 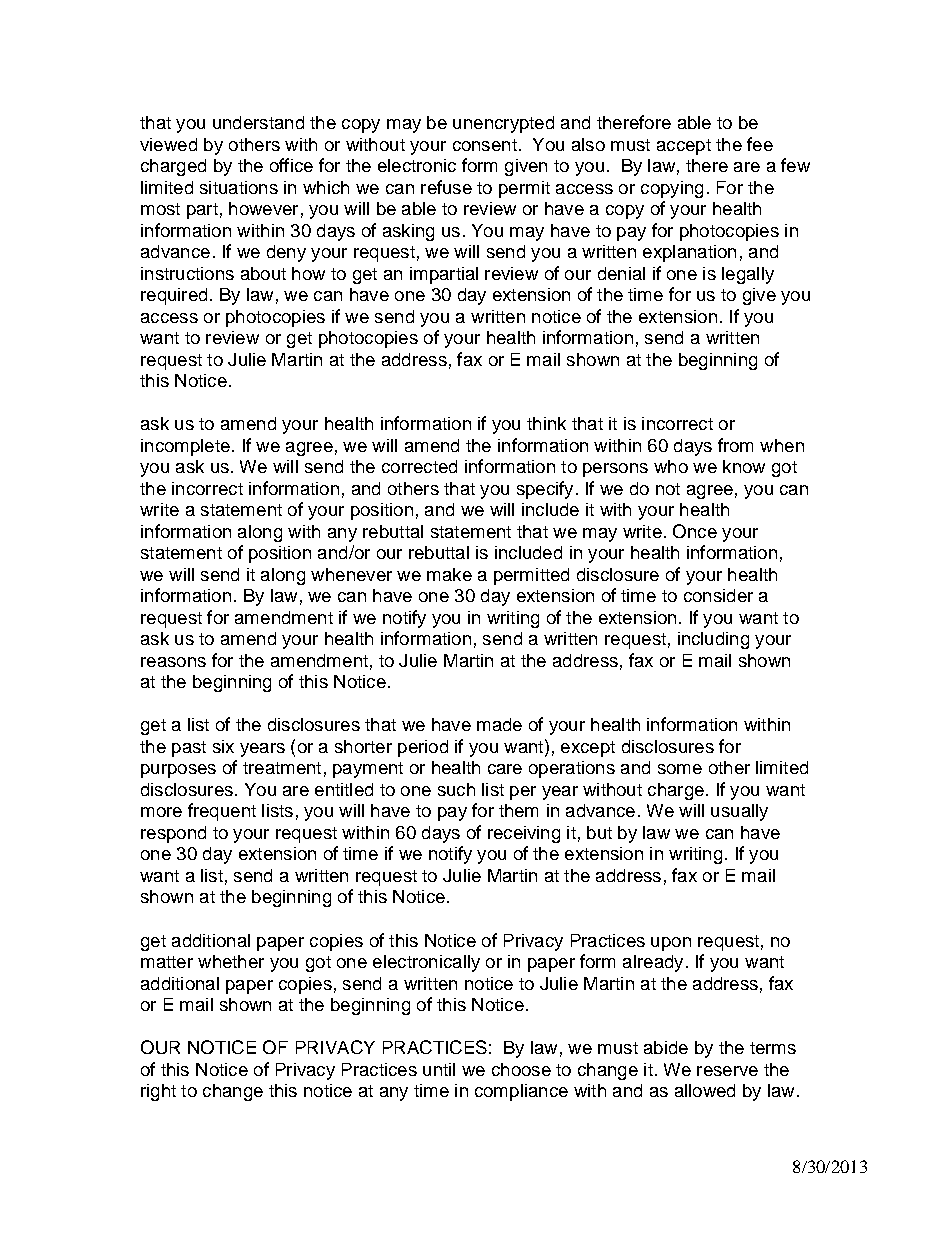 What do you see at coordinates (223, 746) in the screenshot?
I see `six` at bounding box center [223, 746].
